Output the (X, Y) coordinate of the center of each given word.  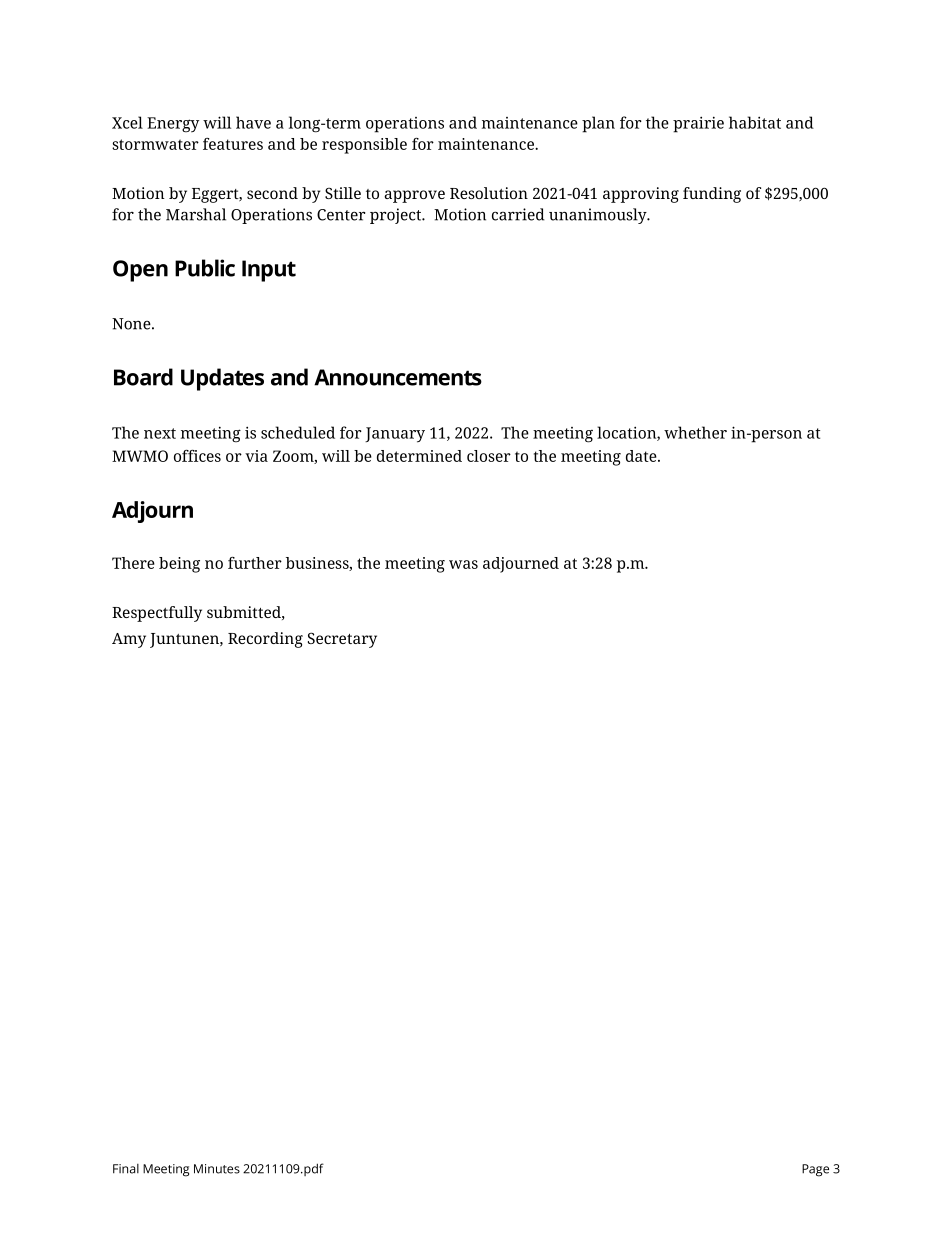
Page (815, 1170)
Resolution (489, 193)
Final (126, 1169)
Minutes (217, 1169)
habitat (755, 122)
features (233, 144)
